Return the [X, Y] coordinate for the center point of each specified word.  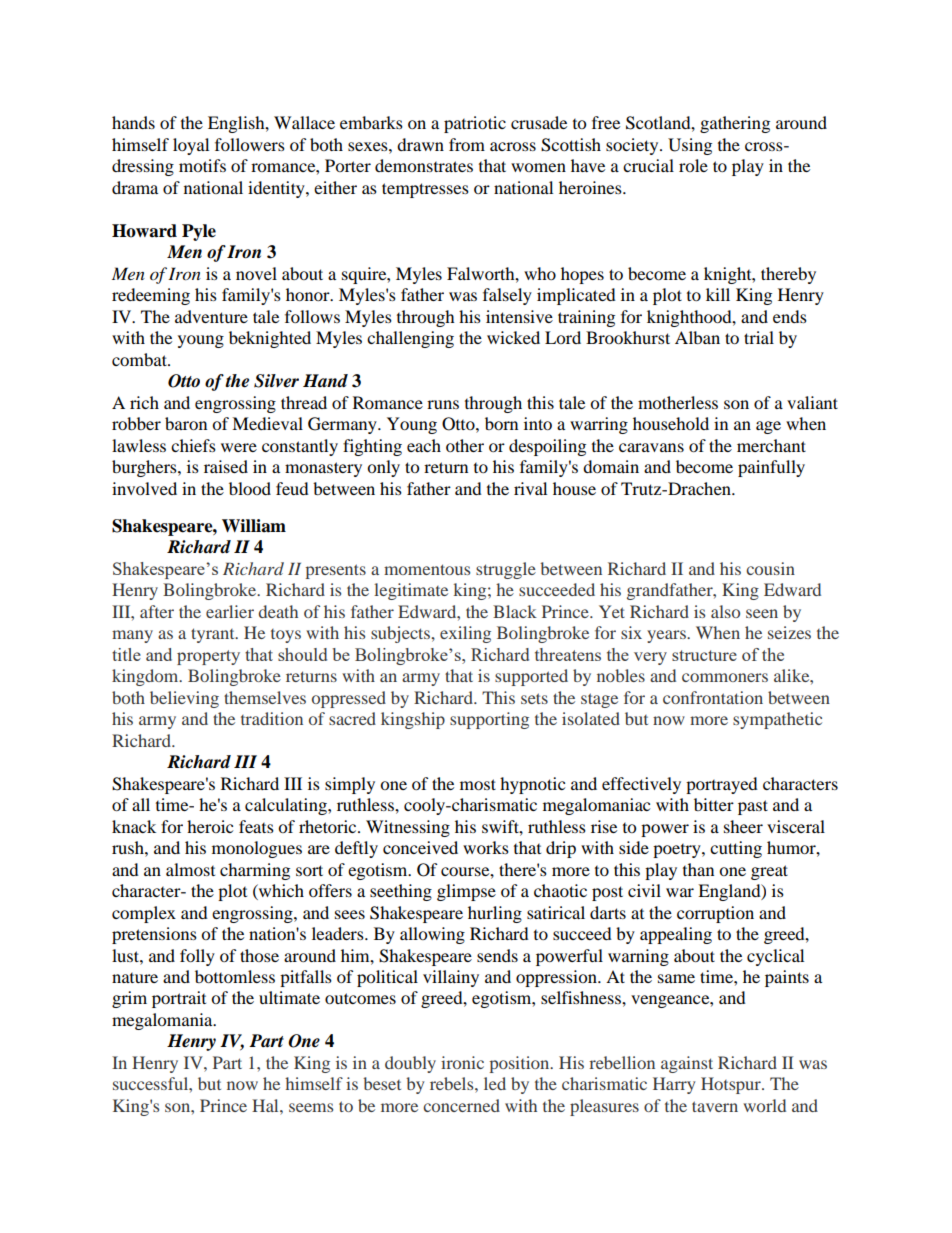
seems [311, 1107]
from [467, 144]
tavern [715, 1106]
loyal [191, 146]
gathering [735, 124]
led [495, 1083]
